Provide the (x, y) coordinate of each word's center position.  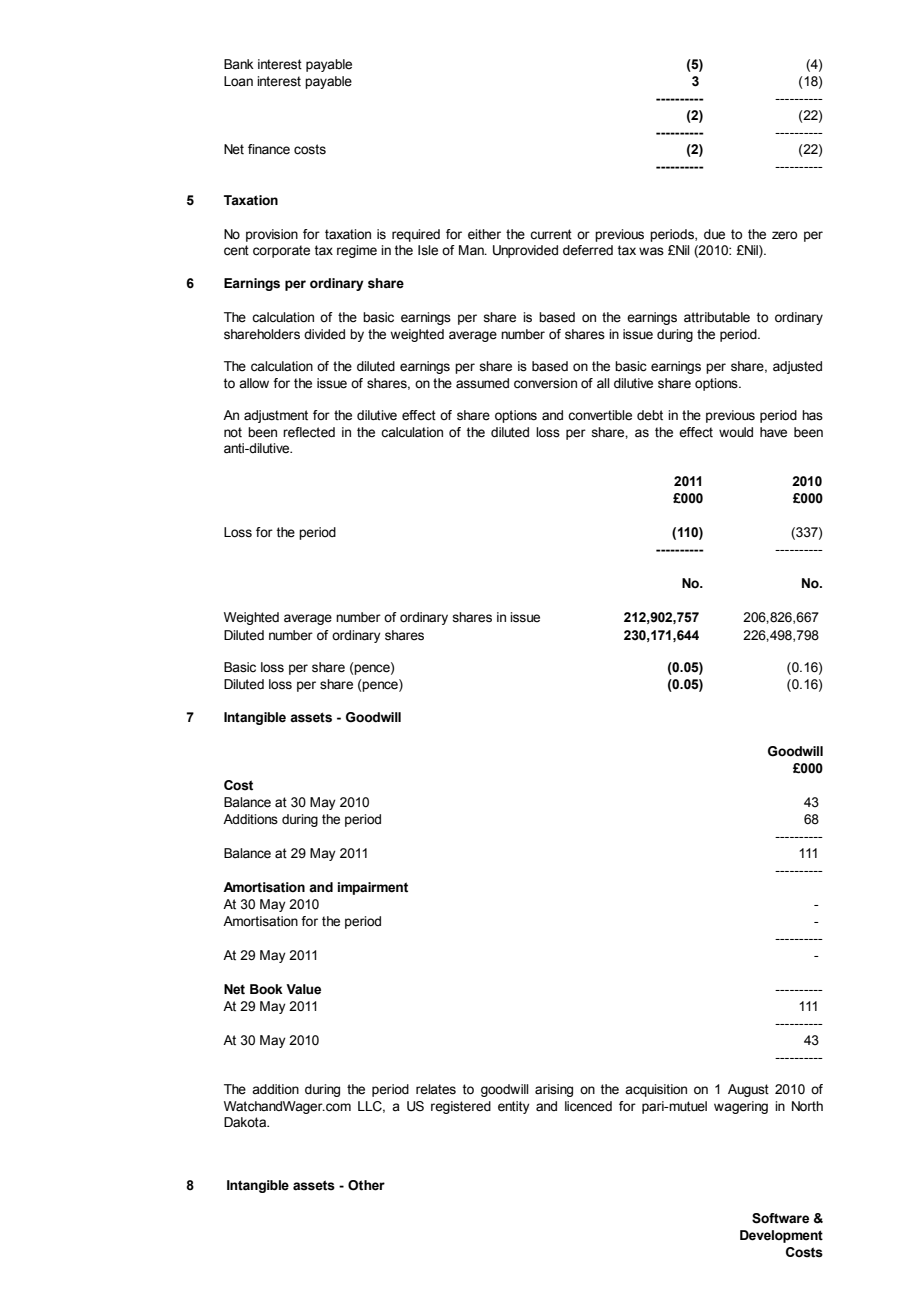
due (714, 234)
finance (269, 149)
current (551, 234)
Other (366, 1185)
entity (514, 1107)
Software (780, 1218)
